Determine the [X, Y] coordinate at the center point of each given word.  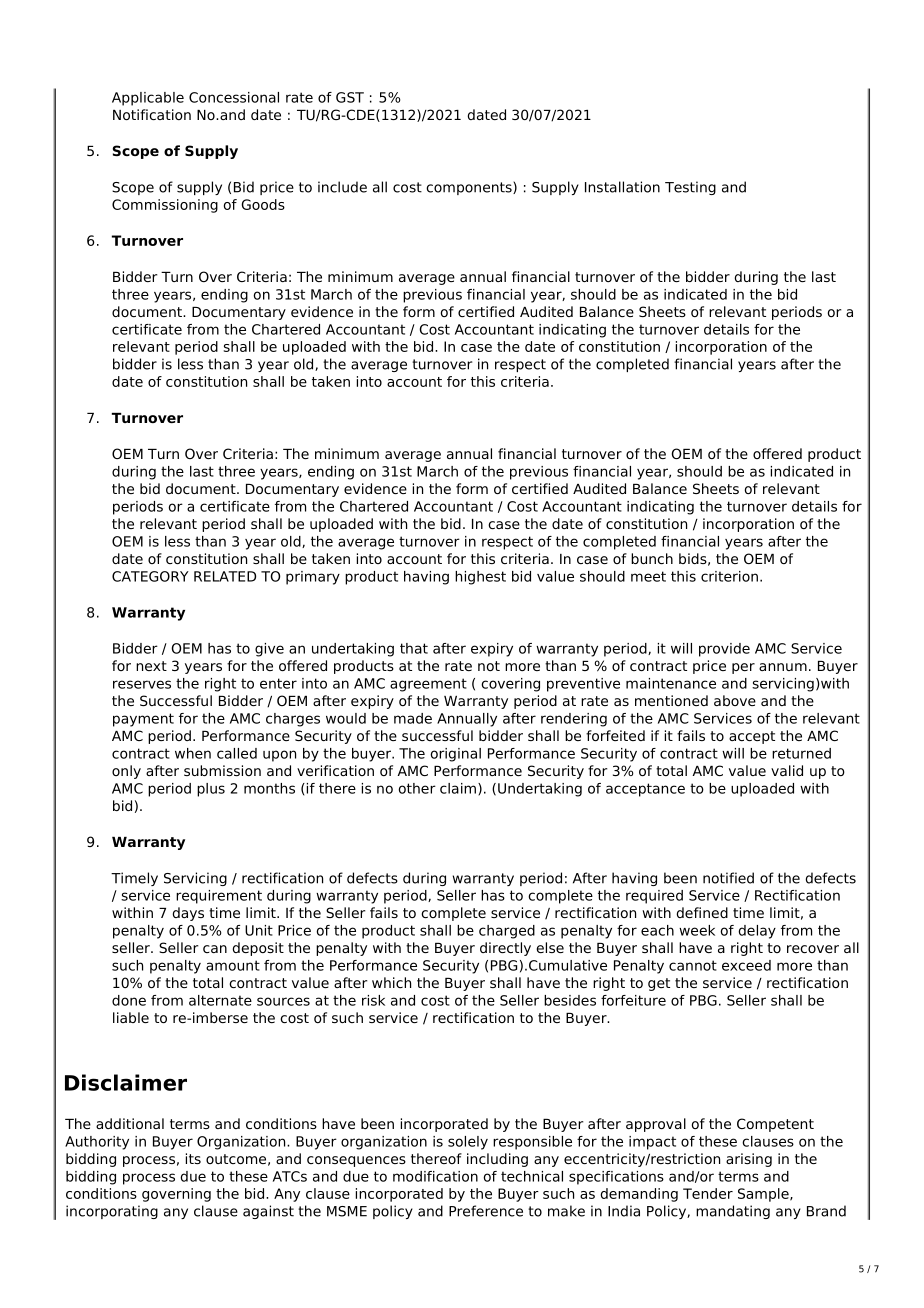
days [188, 914]
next [151, 666]
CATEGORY [150, 576]
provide [724, 650]
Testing [690, 188]
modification [435, 1176]
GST [350, 97]
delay [757, 932]
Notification [152, 114]
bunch [652, 558]
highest [480, 578]
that [414, 648]
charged [507, 932]
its [193, 1158]
